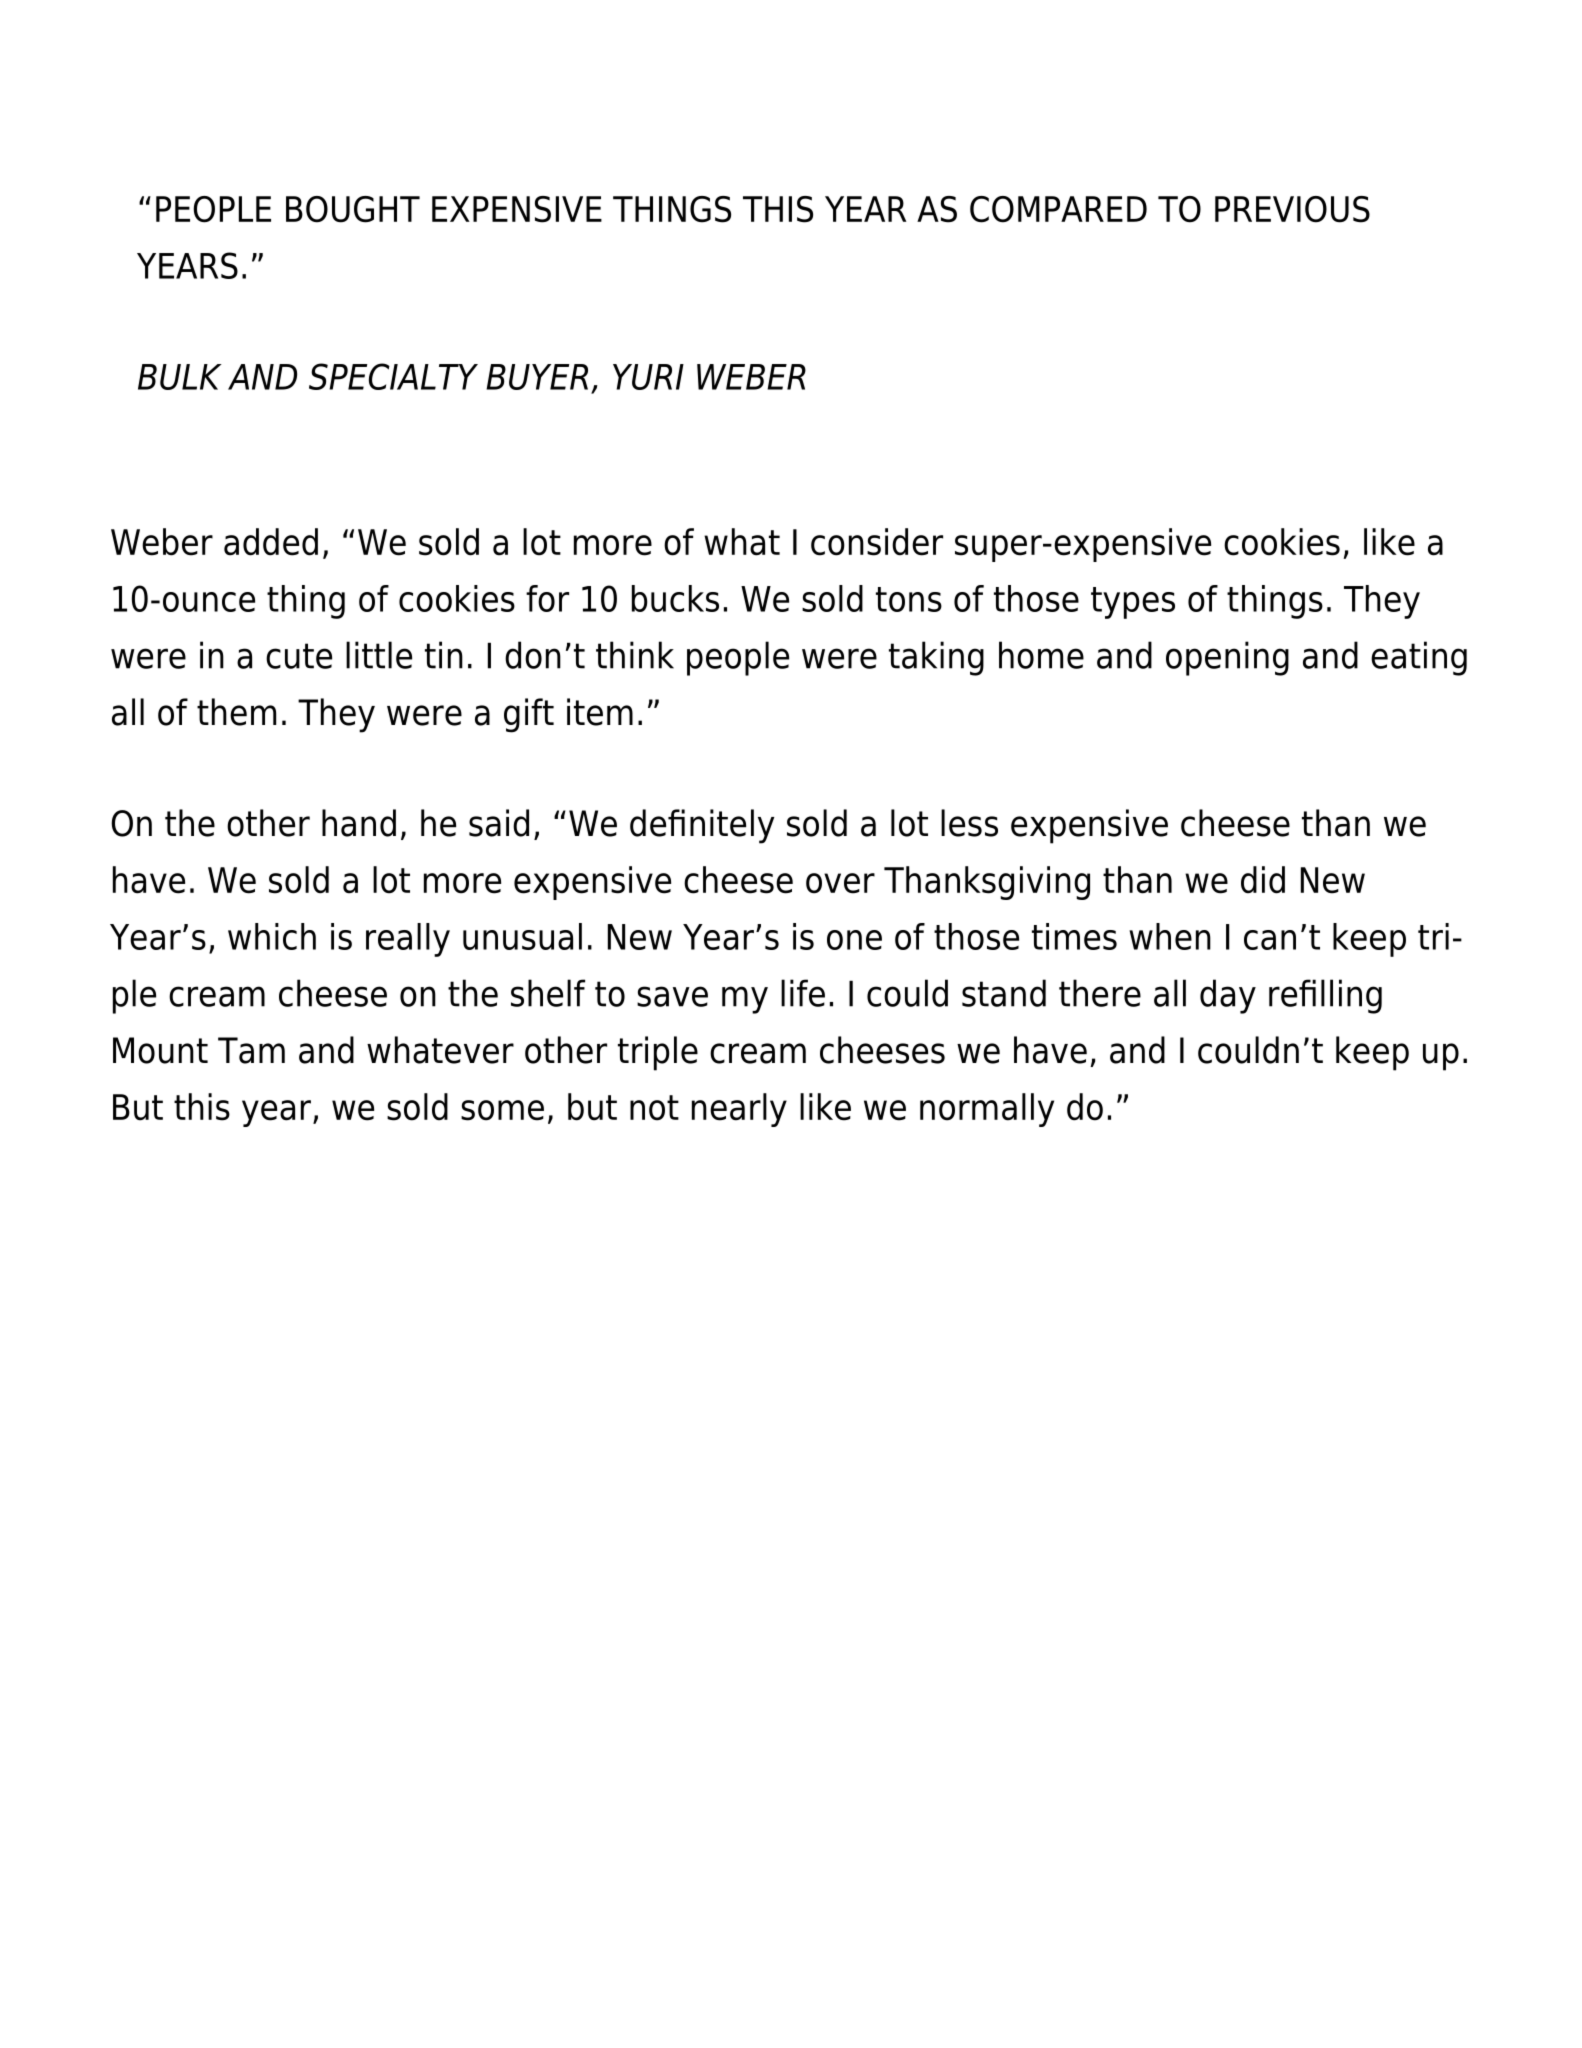 This document has width=1582, height=2048. Describe the element at coordinates (877, 542) in the document. I see `consider` at that location.
